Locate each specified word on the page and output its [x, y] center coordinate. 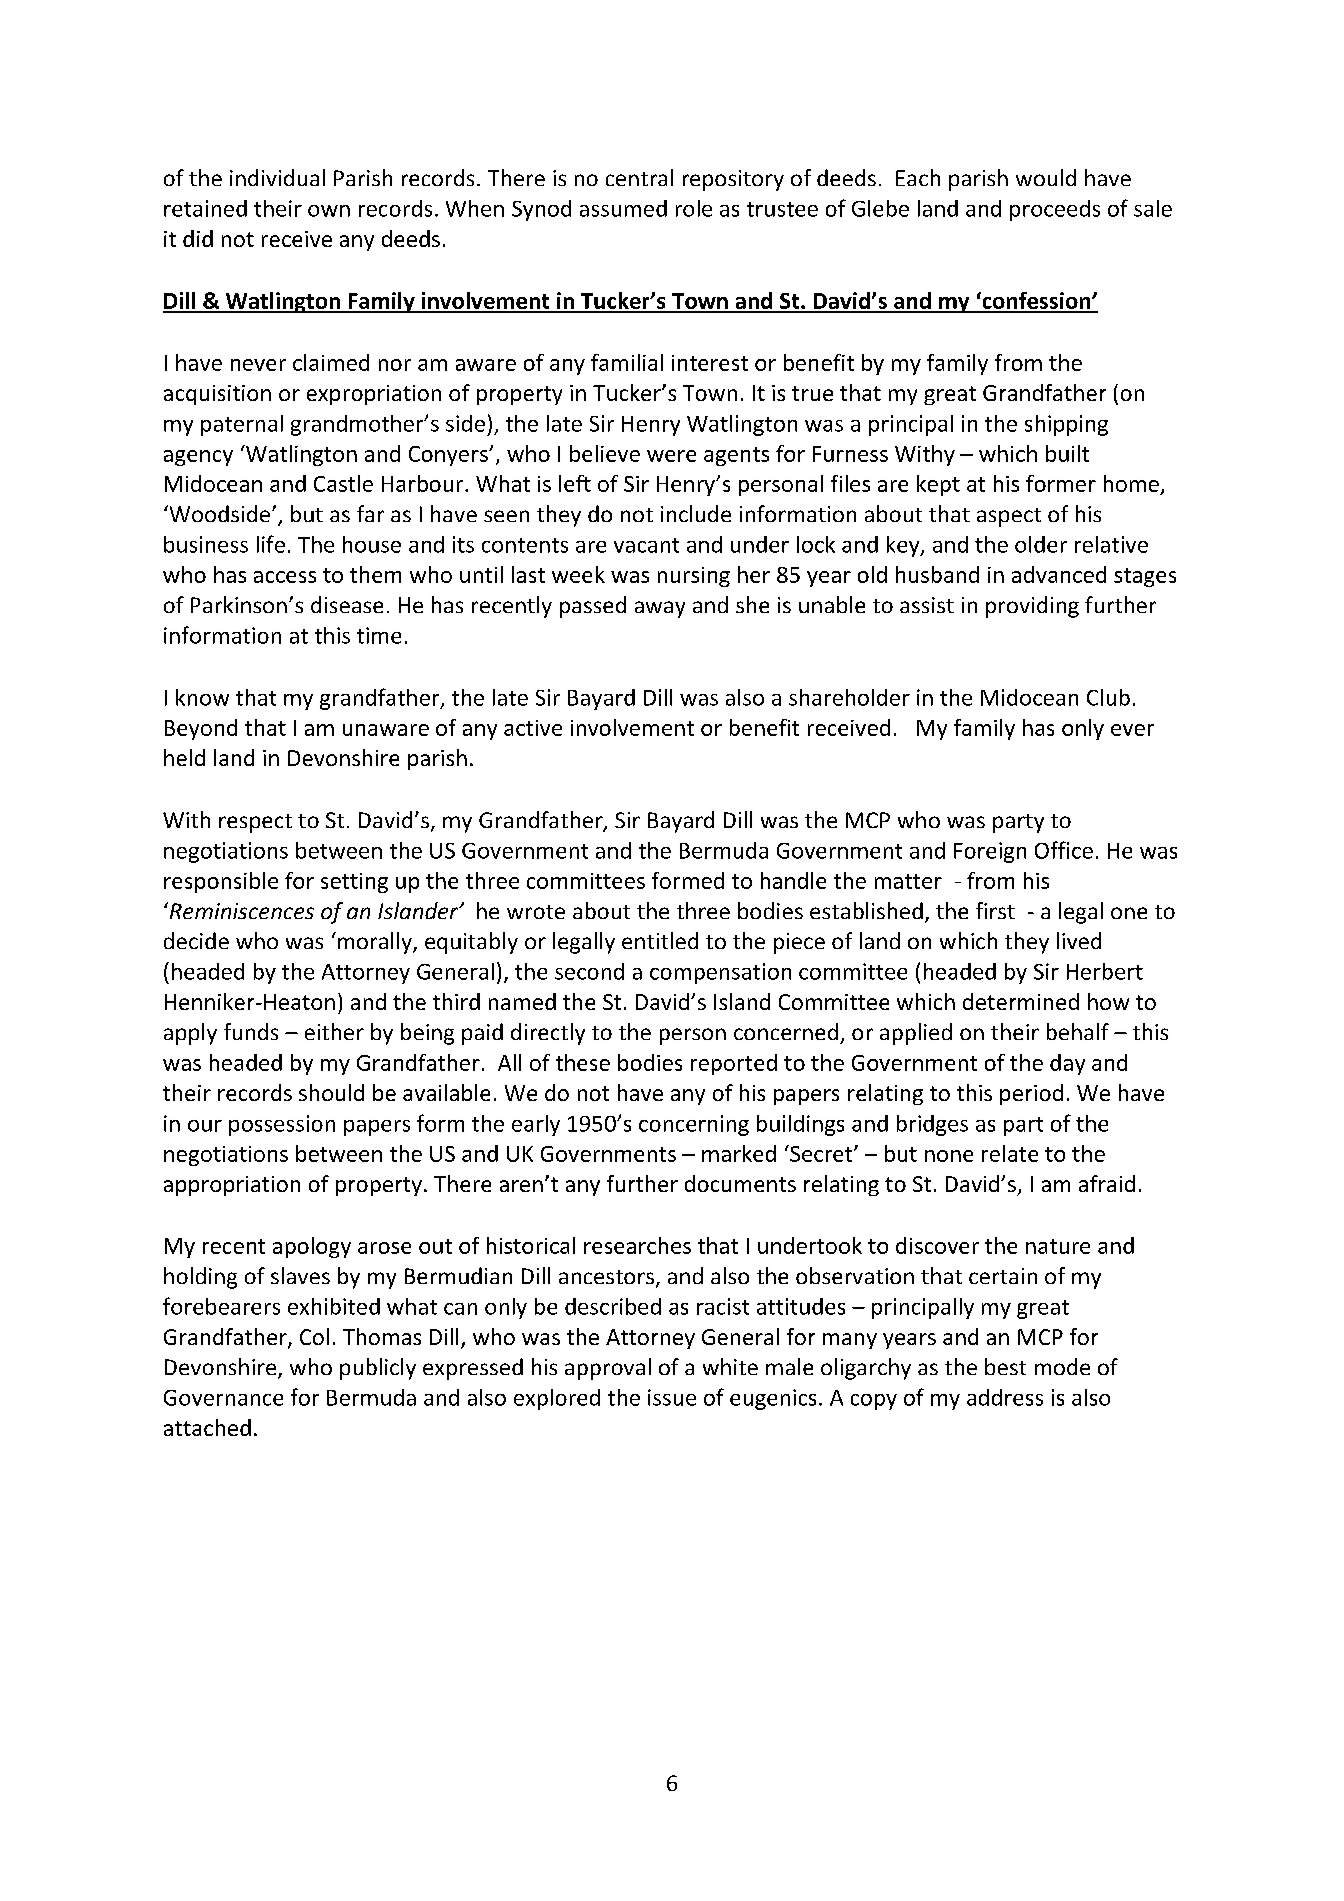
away [660, 609]
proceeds [1055, 210]
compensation [720, 973]
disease [347, 604]
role [694, 208]
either [334, 1031]
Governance [223, 1398]
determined [1021, 1001]
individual [277, 177]
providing [1032, 607]
